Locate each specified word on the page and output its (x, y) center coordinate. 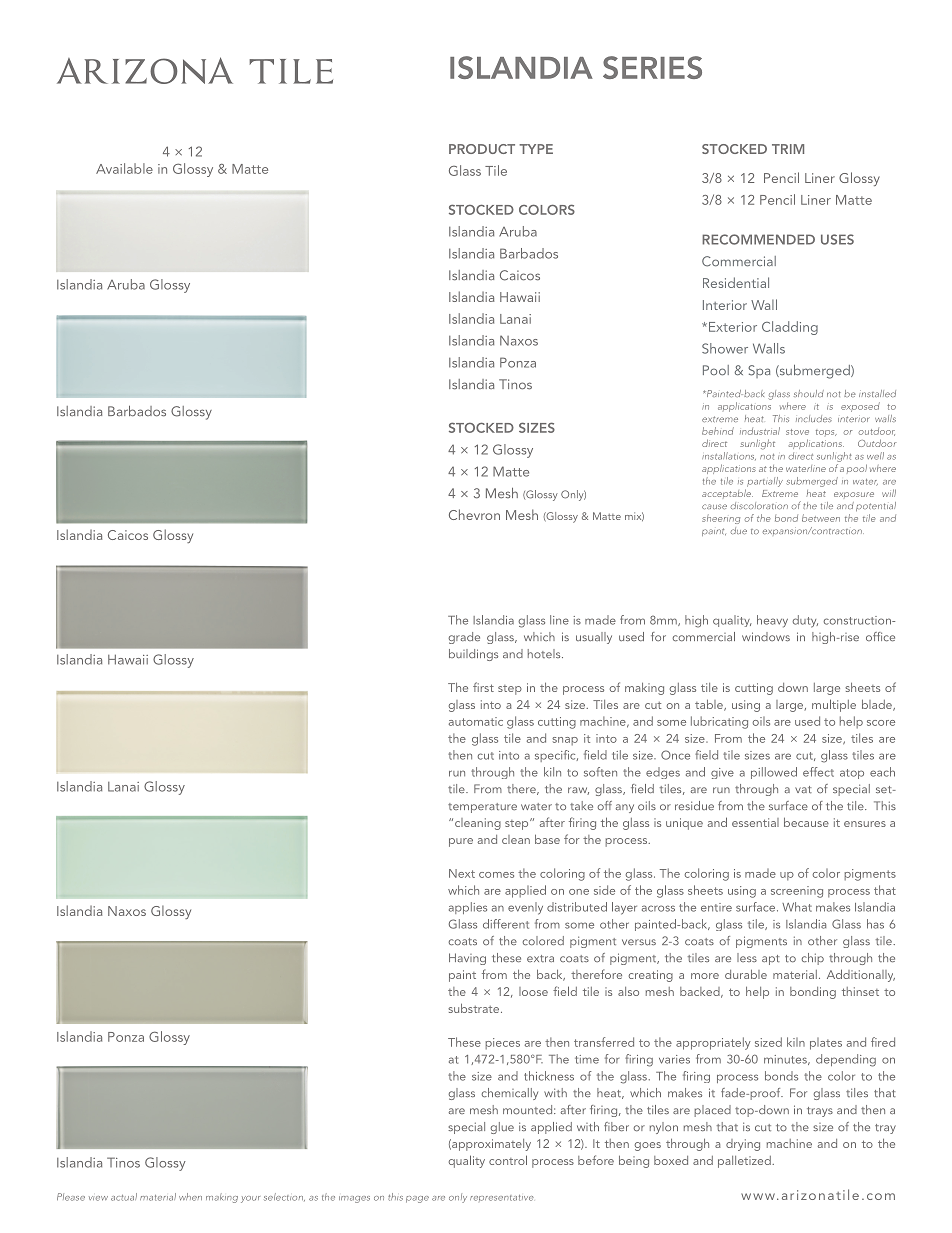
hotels (545, 653)
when (190, 1197)
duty (805, 621)
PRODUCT (482, 149)
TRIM (788, 149)
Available (124, 168)
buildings (473, 655)
